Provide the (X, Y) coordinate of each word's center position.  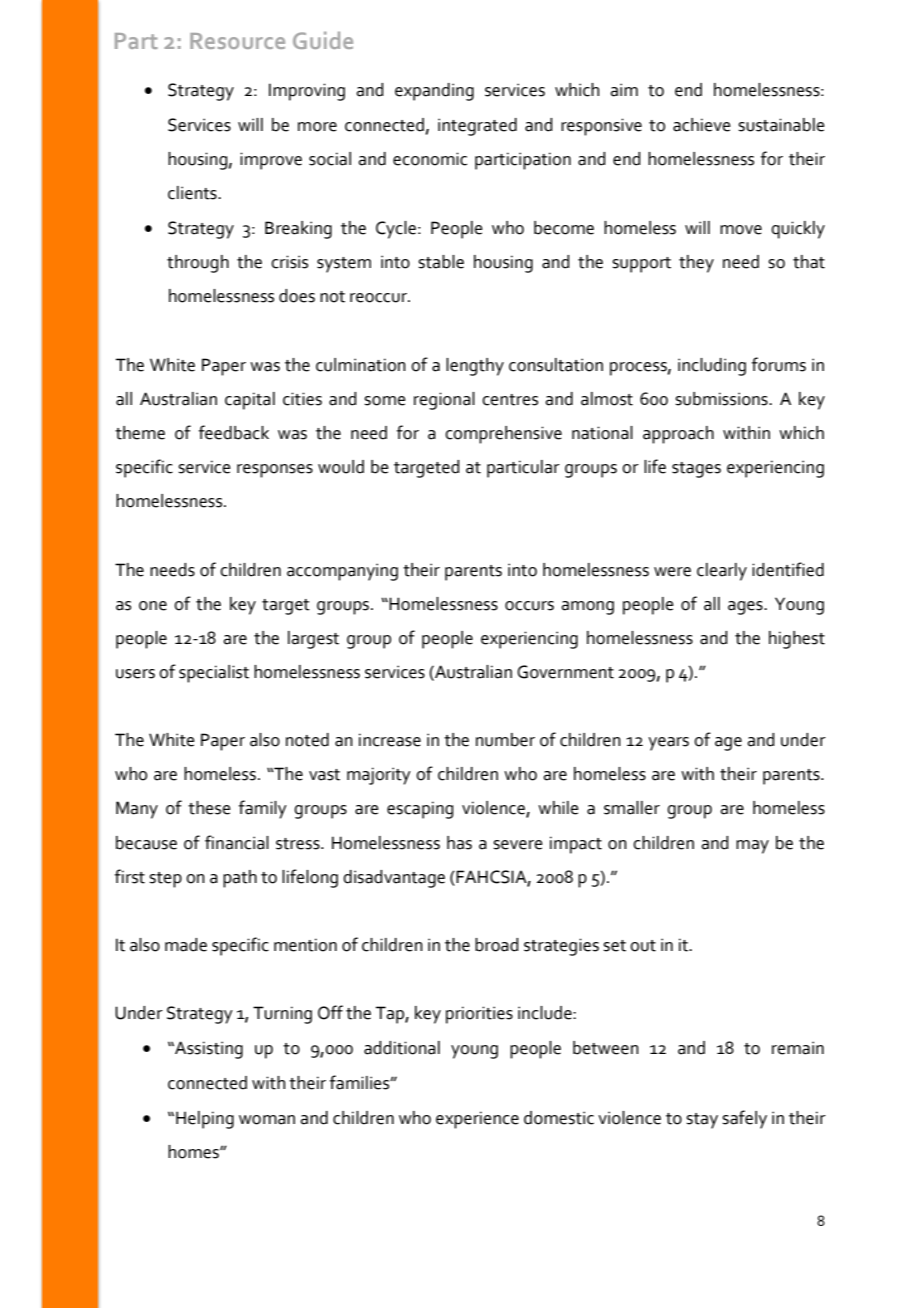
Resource (237, 41)
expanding (434, 92)
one (153, 606)
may (752, 847)
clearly (722, 572)
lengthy (475, 367)
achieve (702, 125)
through (198, 264)
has (459, 843)
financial (237, 842)
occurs (529, 606)
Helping (205, 1120)
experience (477, 1120)
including (712, 367)
